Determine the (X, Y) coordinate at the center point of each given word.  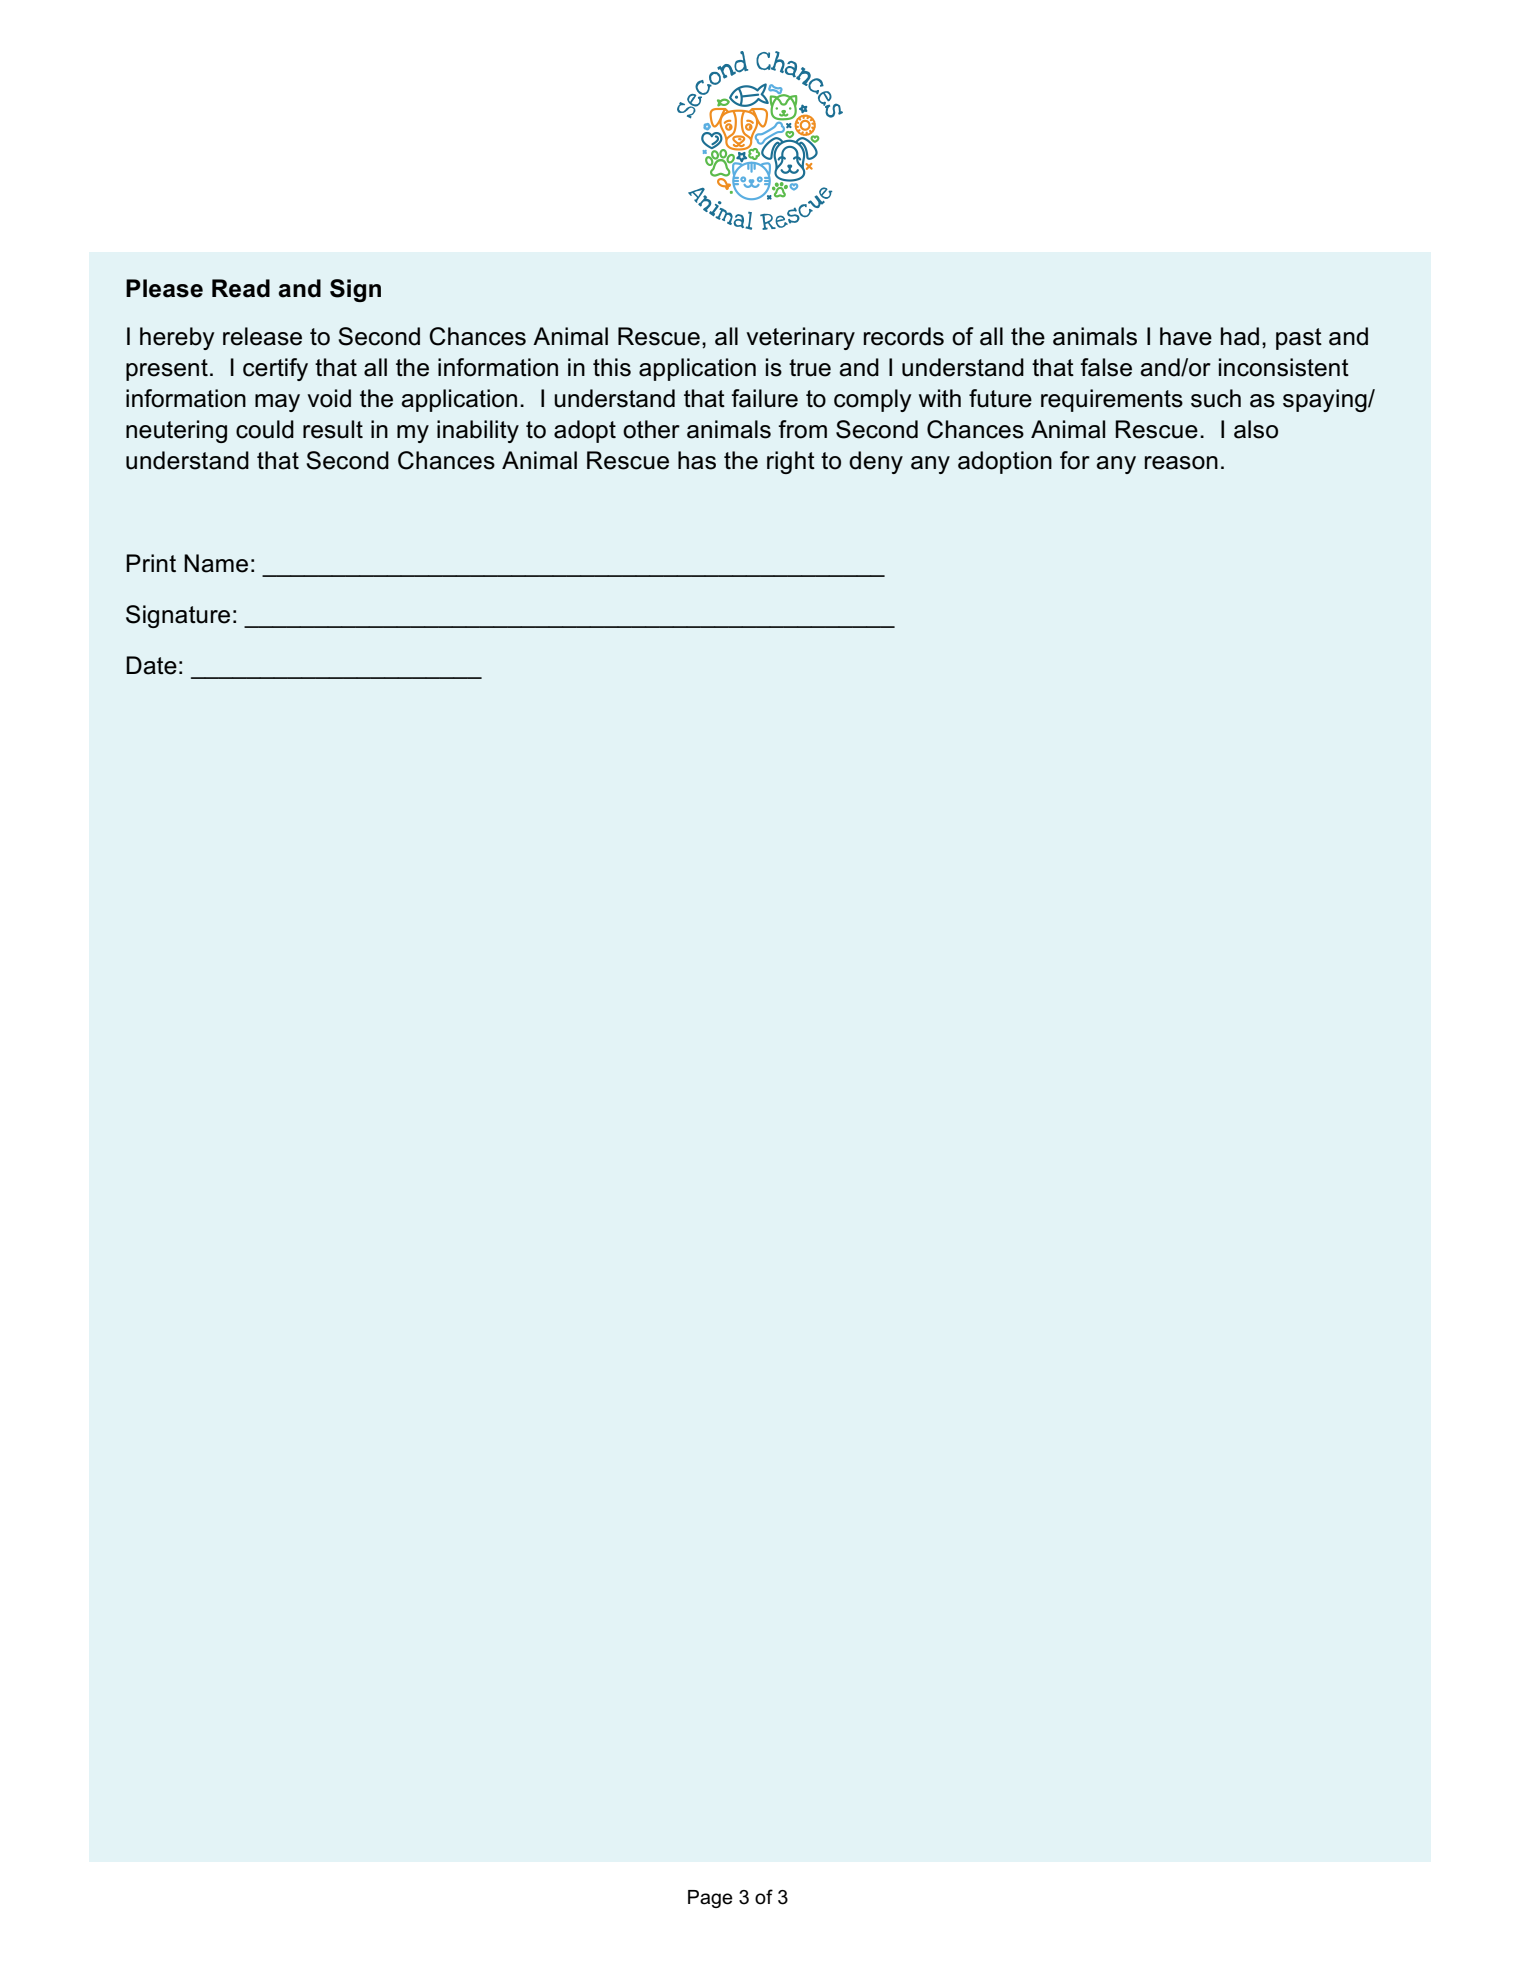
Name (216, 563)
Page (710, 1899)
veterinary (800, 338)
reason (1181, 463)
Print (151, 563)
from (802, 429)
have (1186, 336)
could (265, 429)
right (791, 462)
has (697, 460)
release (262, 336)
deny (876, 462)
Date (151, 665)
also (1256, 429)
